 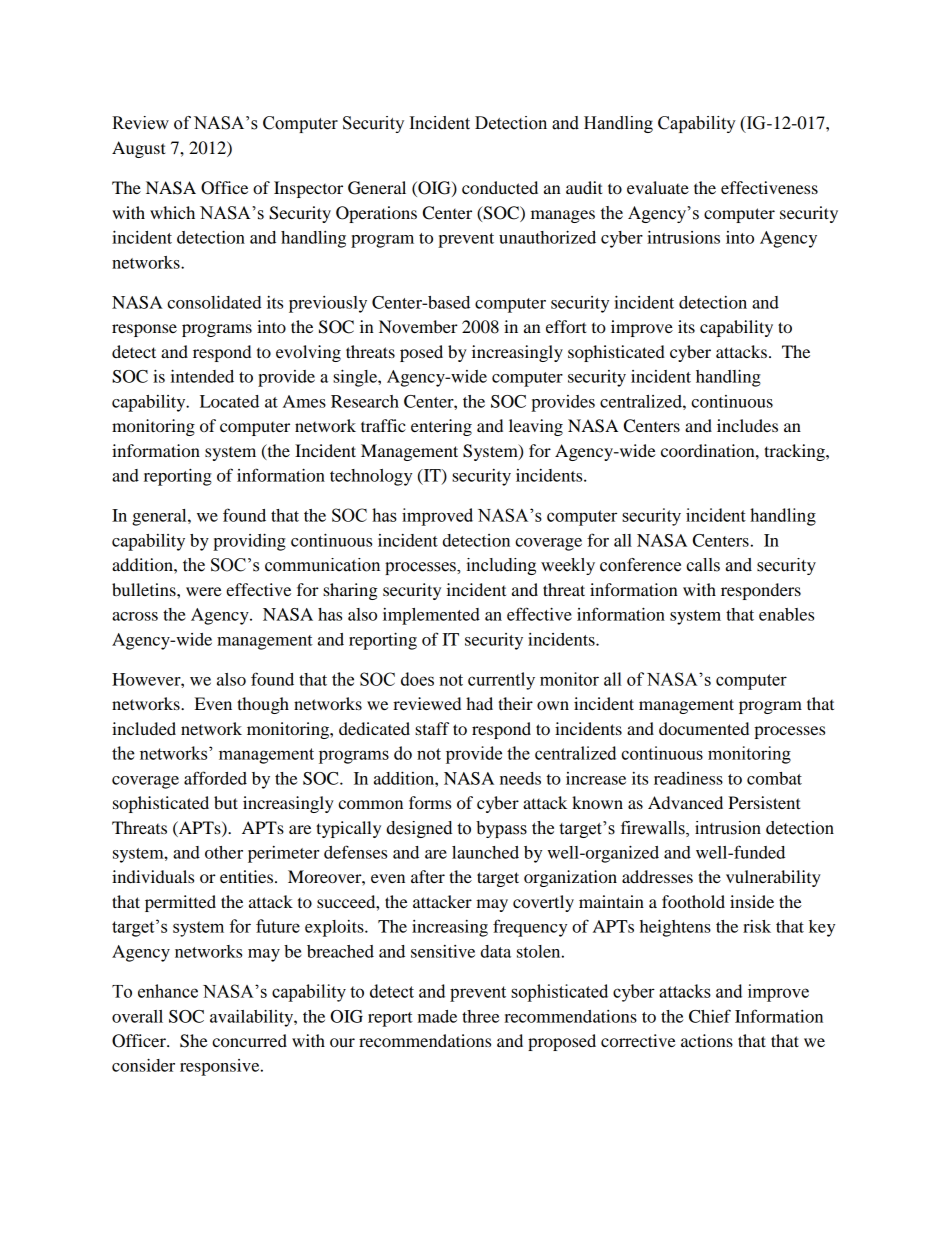 I want to click on enables, so click(x=786, y=614).
